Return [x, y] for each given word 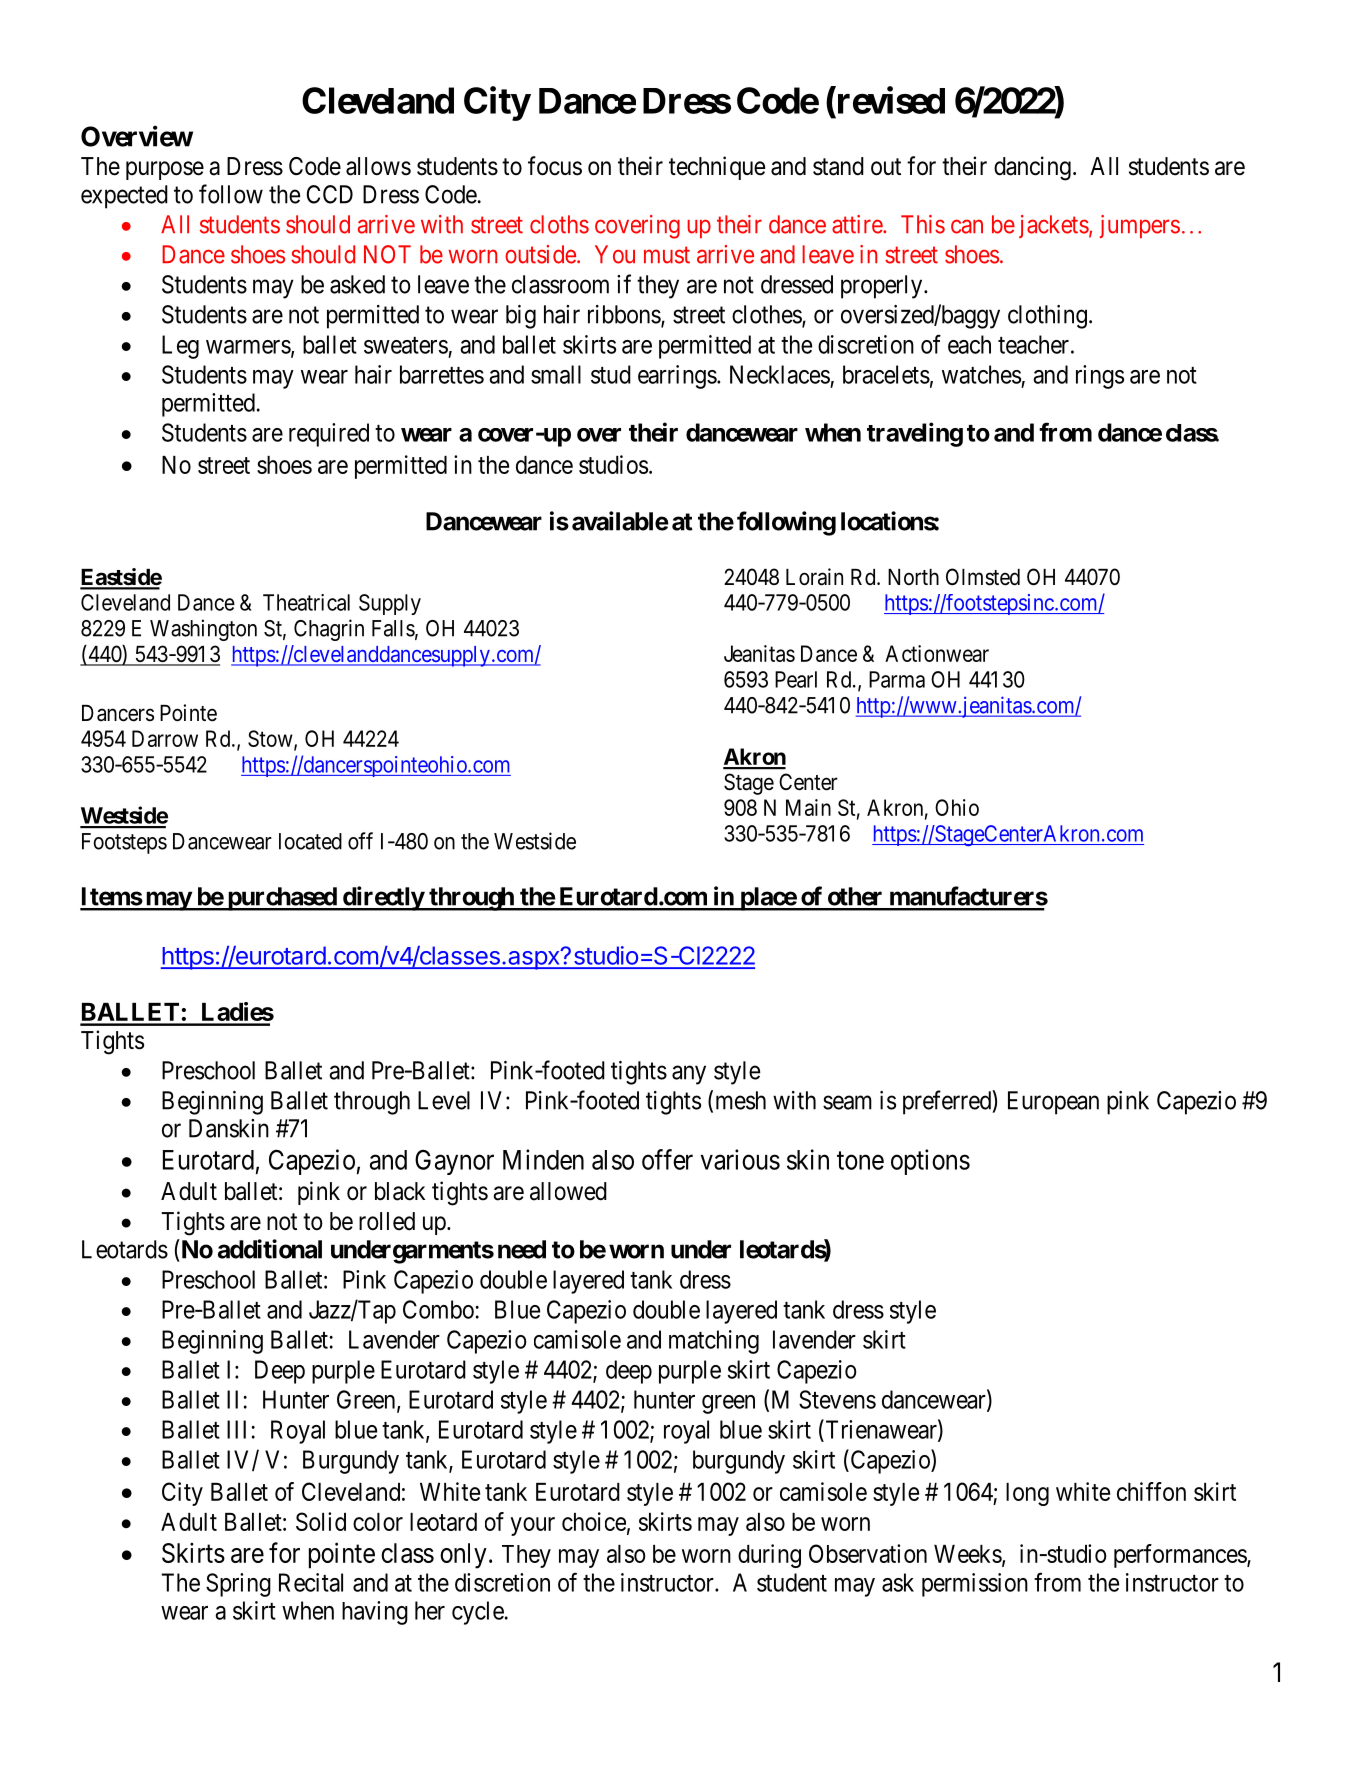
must [667, 255]
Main [808, 807]
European [1053, 1103]
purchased [281, 899]
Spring [238, 1585]
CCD [330, 194]
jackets [1054, 226]
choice [594, 1521]
